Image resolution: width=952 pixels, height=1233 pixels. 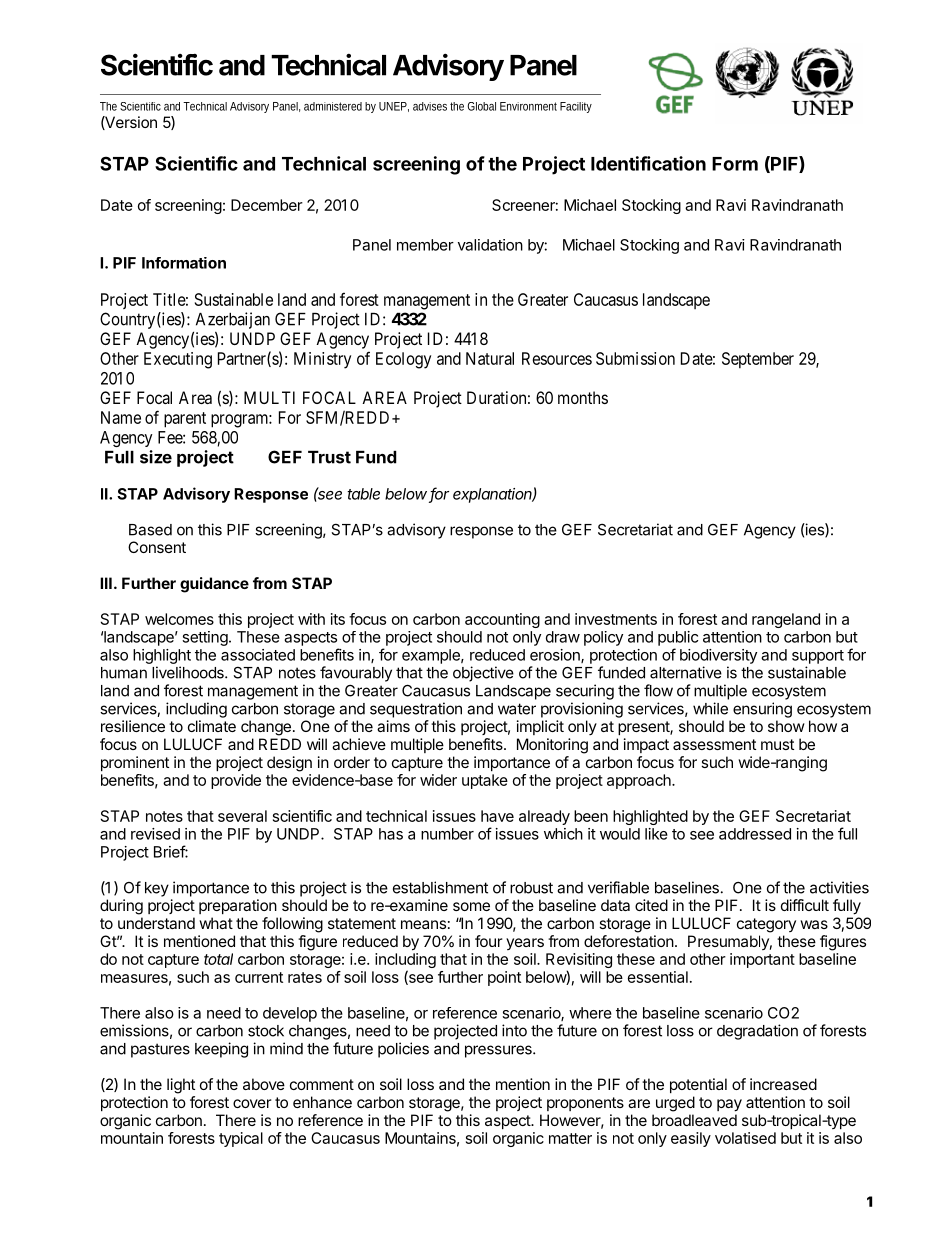 What do you see at coordinates (363, 494) in the screenshot?
I see `table` at bounding box center [363, 494].
